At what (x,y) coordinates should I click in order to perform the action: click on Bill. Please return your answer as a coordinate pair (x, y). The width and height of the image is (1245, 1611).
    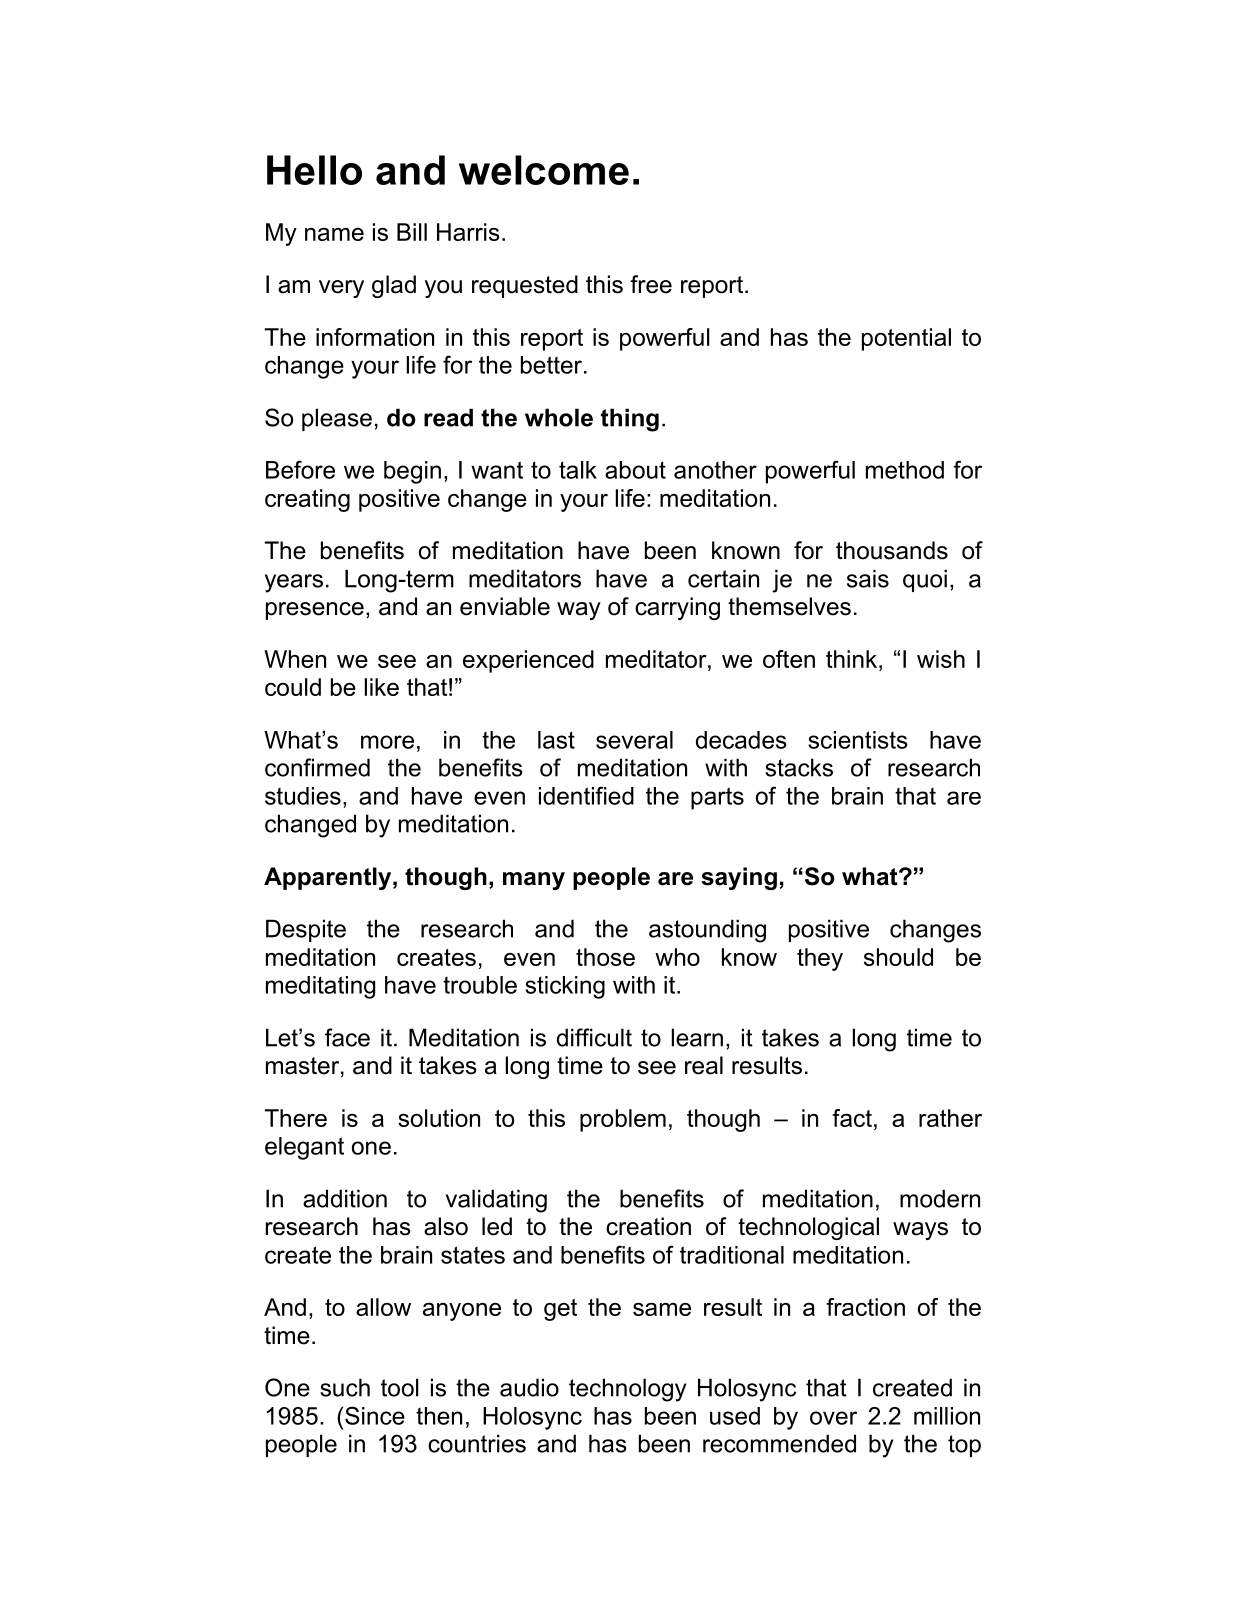
    Looking at the image, I should click on (412, 232).
